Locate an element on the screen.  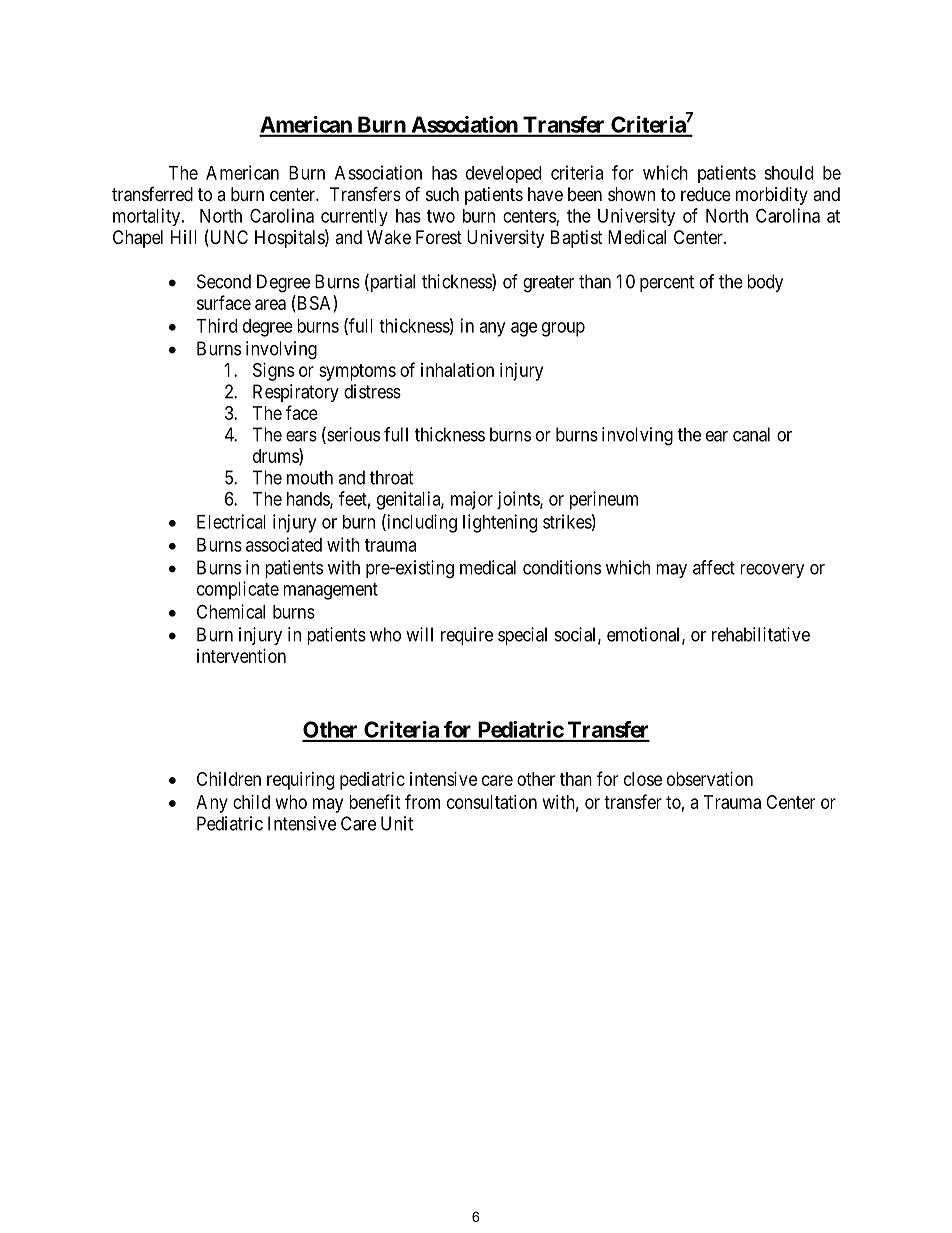
requiring is located at coordinates (300, 781).
